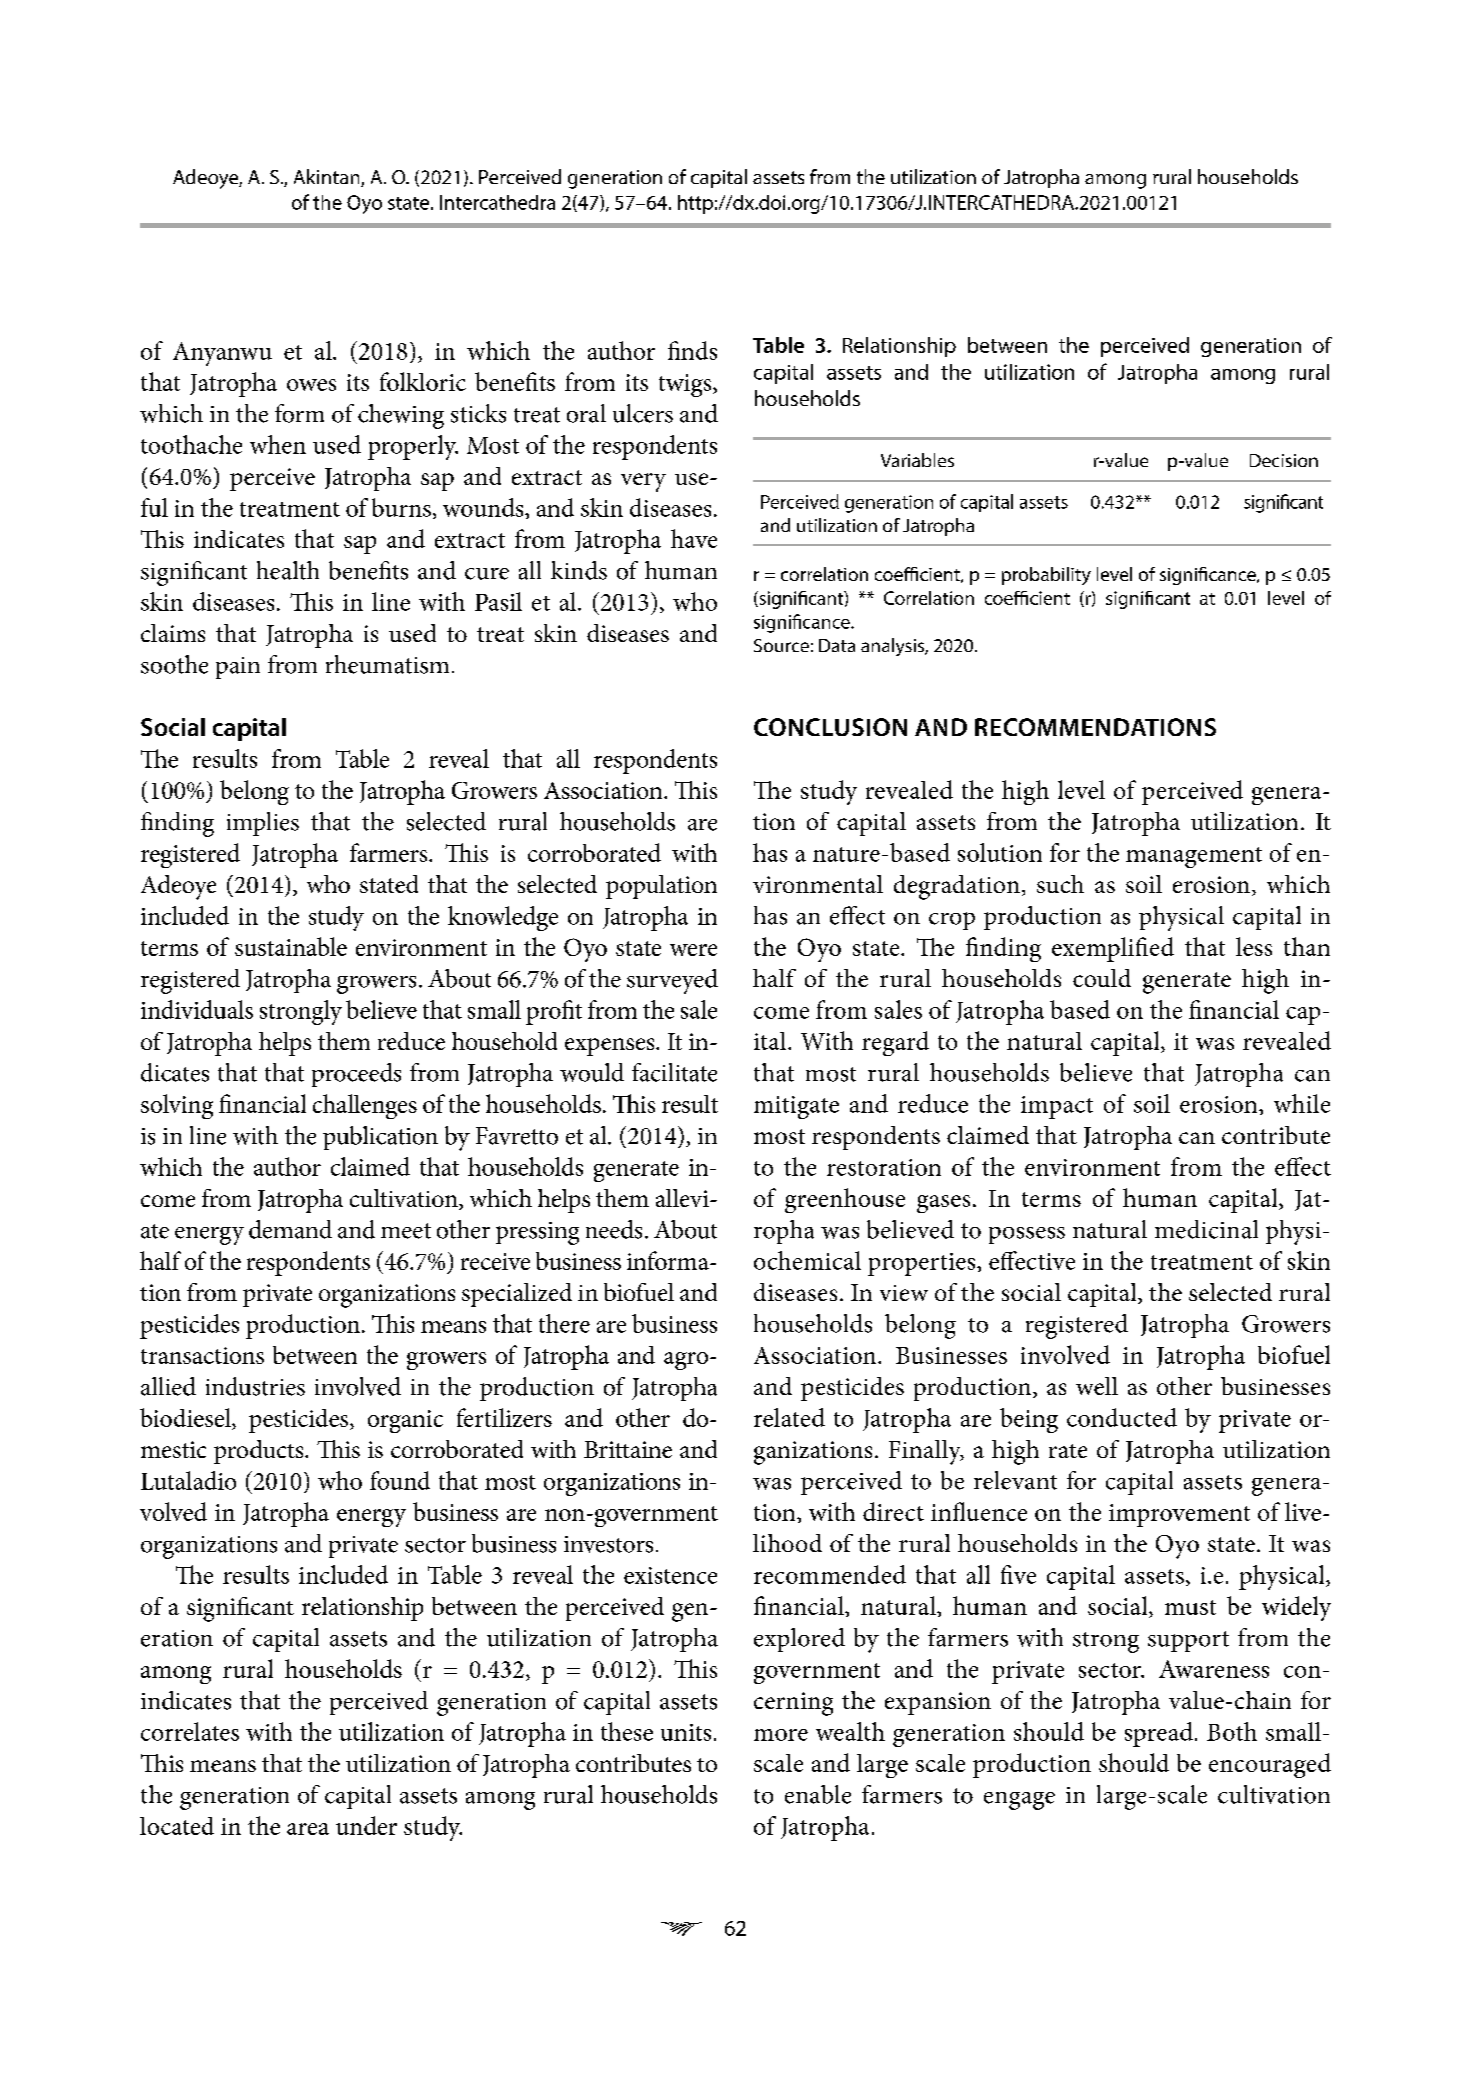 The width and height of the page is (1471, 2080). I want to click on well, so click(1097, 1386).
